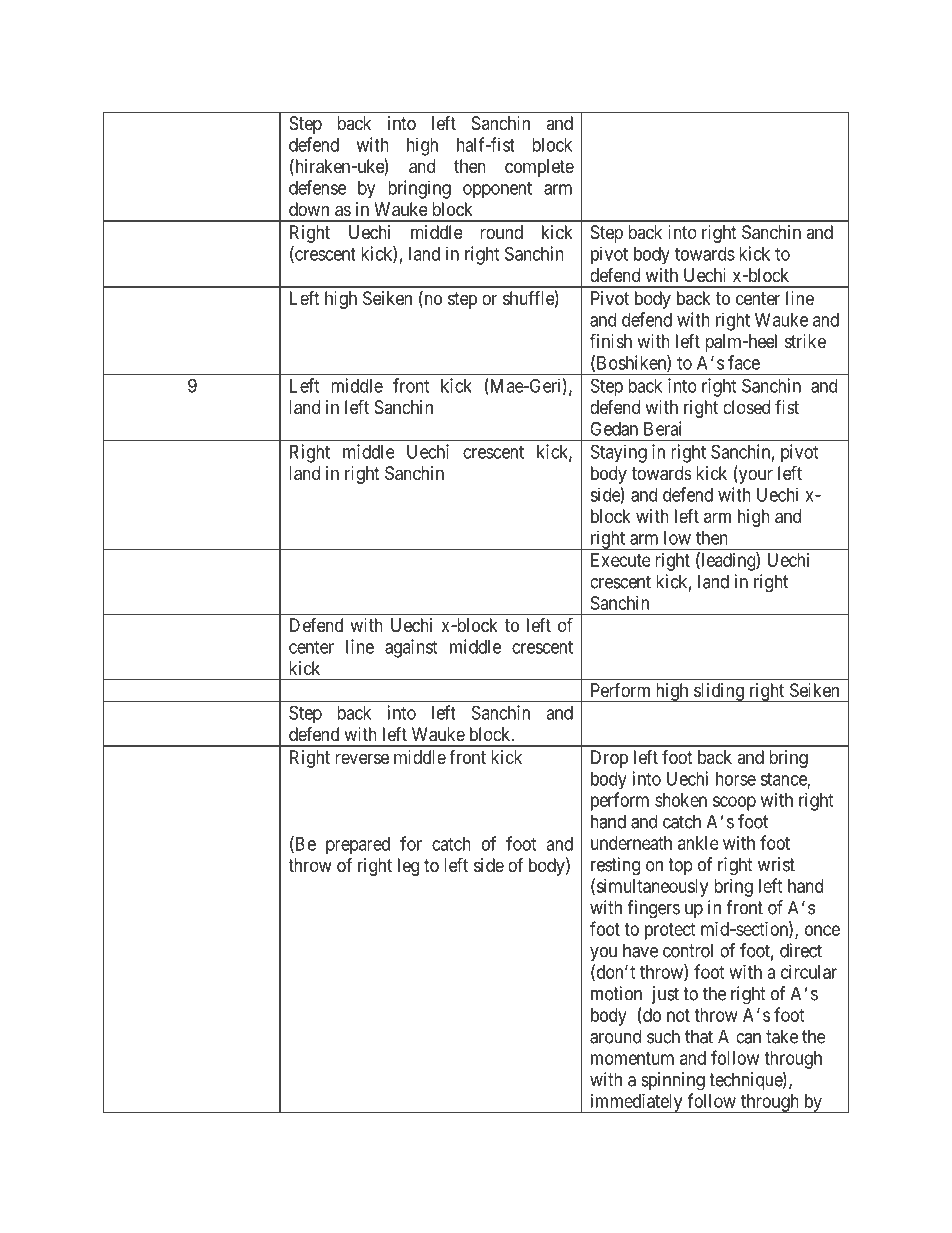 The width and height of the screenshot is (952, 1233). What do you see at coordinates (317, 187) in the screenshot?
I see `defense` at bounding box center [317, 187].
